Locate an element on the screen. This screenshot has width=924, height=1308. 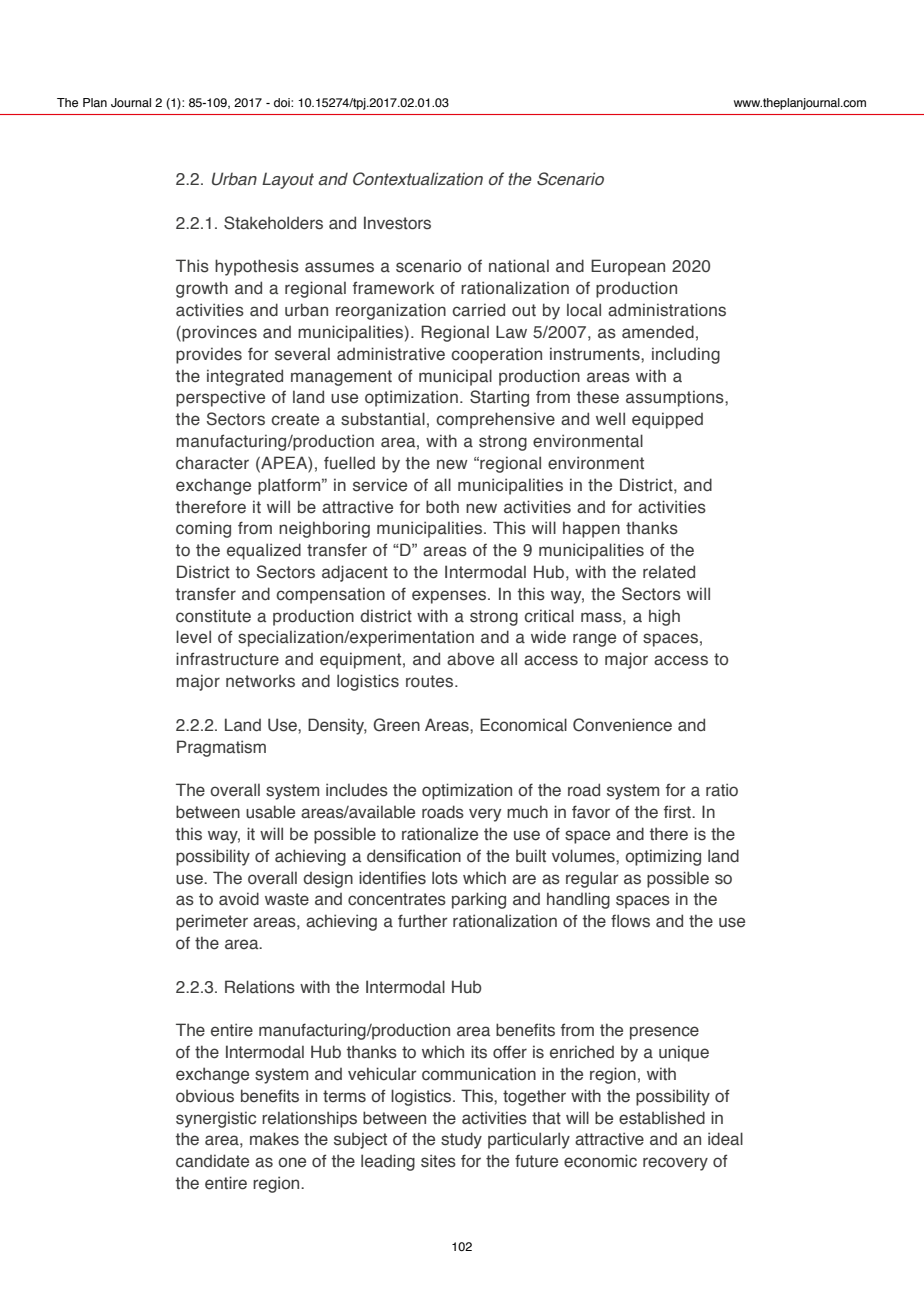
Contextualization is located at coordinates (418, 179).
